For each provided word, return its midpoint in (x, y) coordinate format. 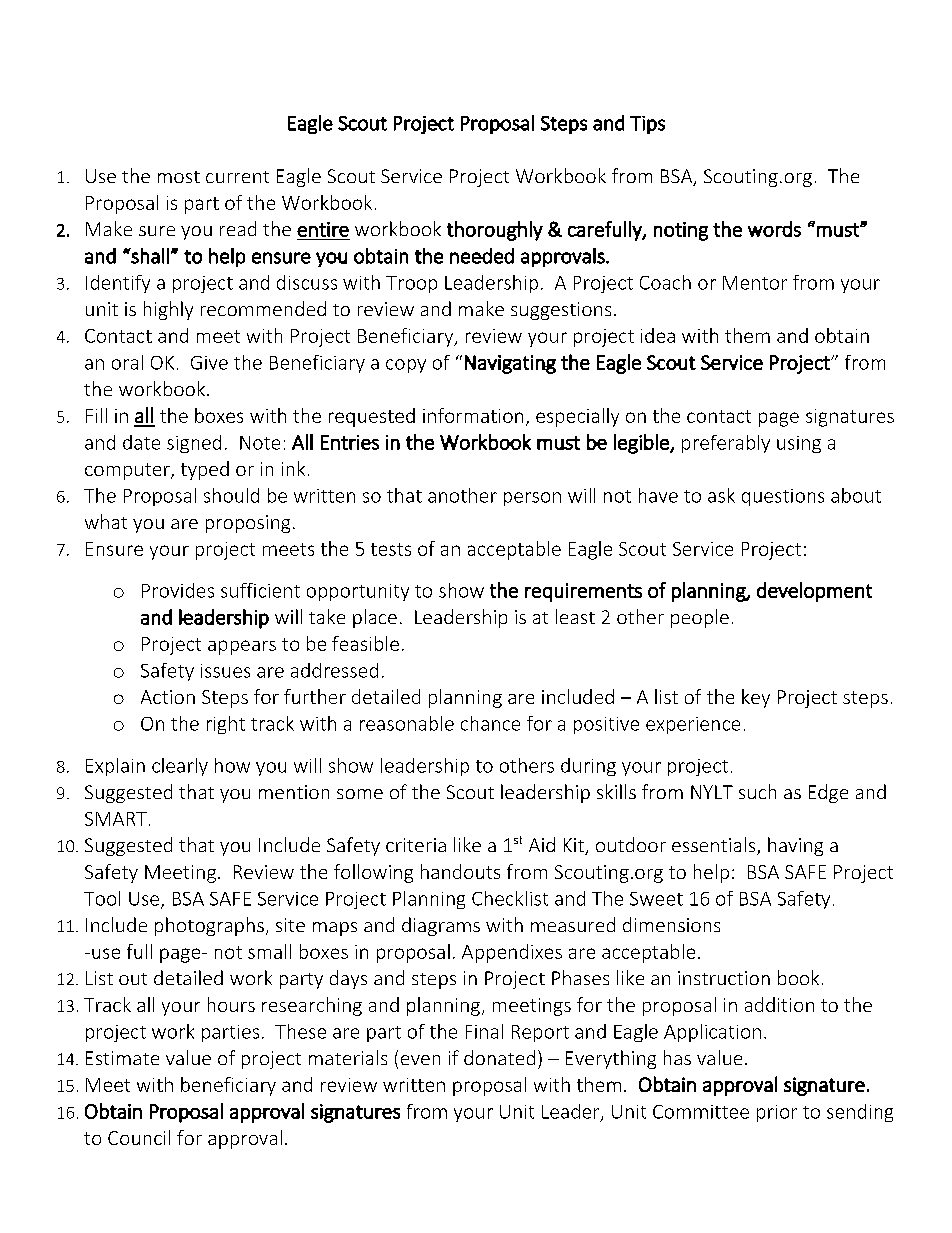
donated (499, 1057)
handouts (460, 871)
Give (209, 363)
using (799, 444)
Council (139, 1137)
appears (242, 647)
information (473, 415)
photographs (209, 926)
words (774, 229)
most (179, 177)
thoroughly (495, 231)
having (795, 846)
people (700, 618)
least (575, 616)
